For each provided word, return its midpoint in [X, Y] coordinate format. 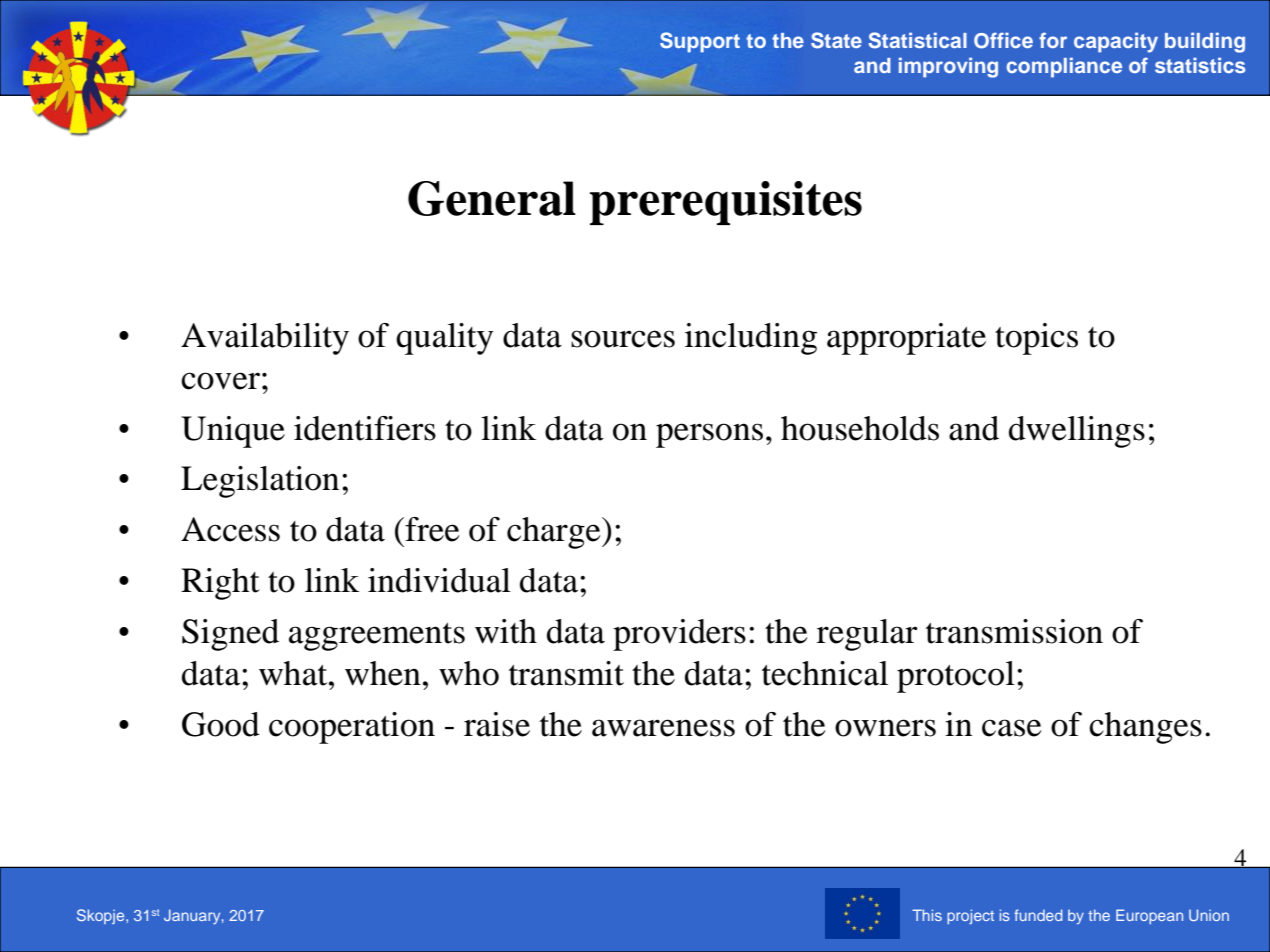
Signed [230, 635]
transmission [1014, 631]
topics [1036, 339]
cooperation [352, 728]
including [751, 339]
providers [679, 635]
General [492, 198]
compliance [1064, 67]
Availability [265, 339]
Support [700, 42]
